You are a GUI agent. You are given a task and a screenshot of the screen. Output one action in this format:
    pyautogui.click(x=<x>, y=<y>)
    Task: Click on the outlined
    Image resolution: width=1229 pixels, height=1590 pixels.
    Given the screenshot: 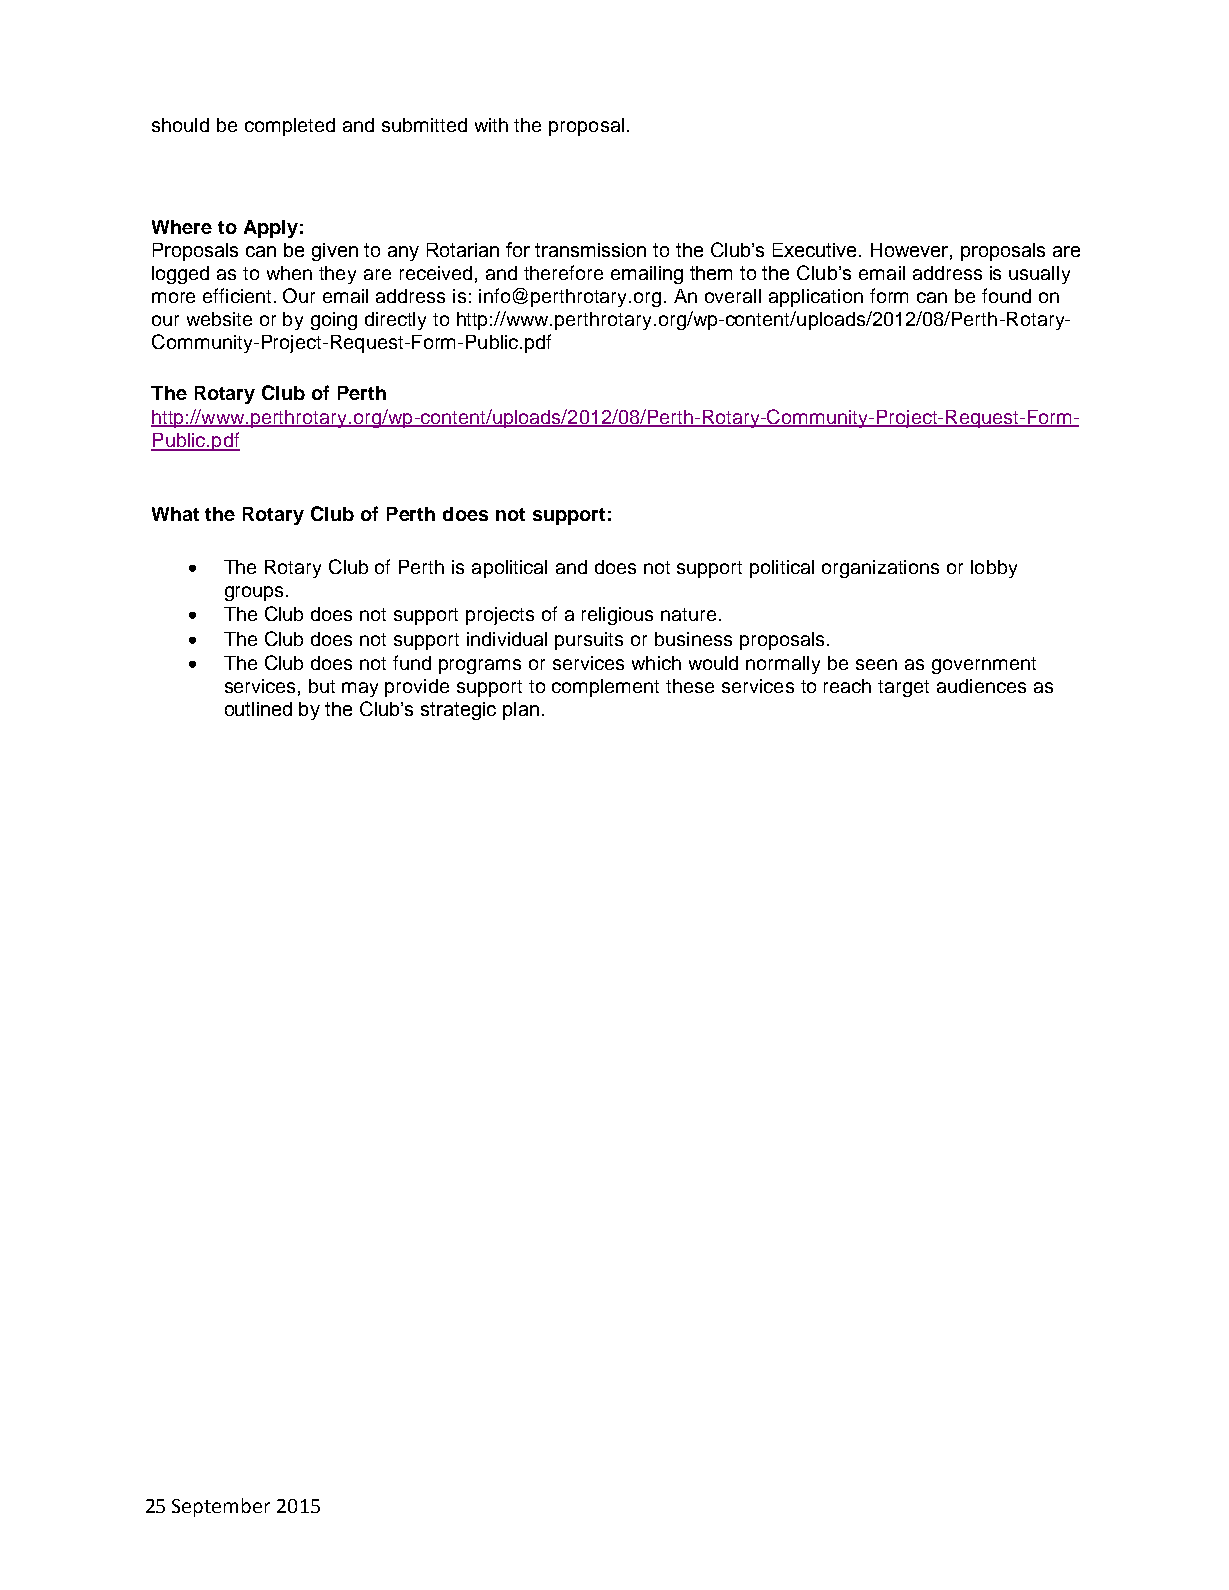 What is the action you would take?
    pyautogui.click(x=258, y=709)
